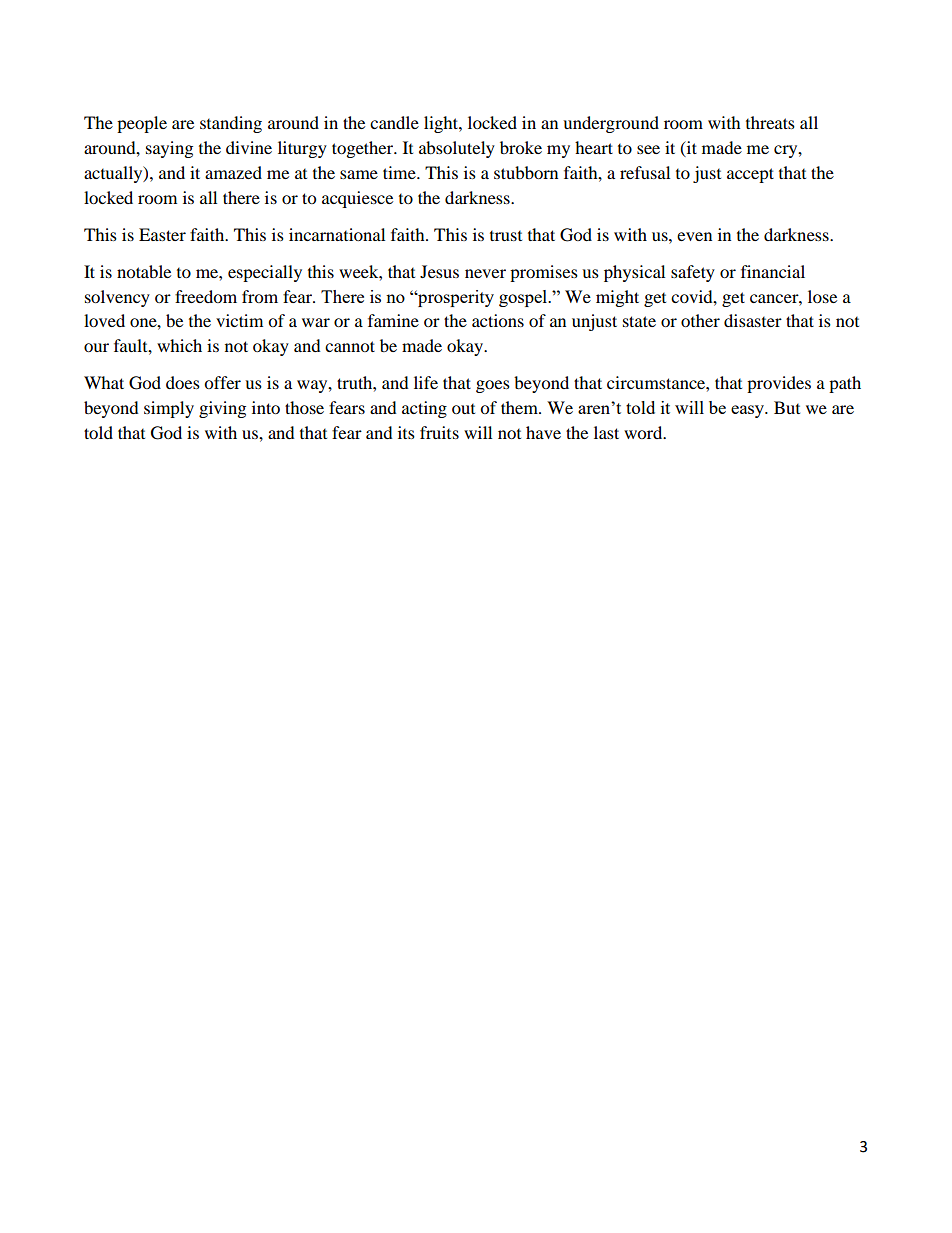 The height and width of the document is (1233, 952). Describe the element at coordinates (142, 124) in the document. I see `people` at that location.
